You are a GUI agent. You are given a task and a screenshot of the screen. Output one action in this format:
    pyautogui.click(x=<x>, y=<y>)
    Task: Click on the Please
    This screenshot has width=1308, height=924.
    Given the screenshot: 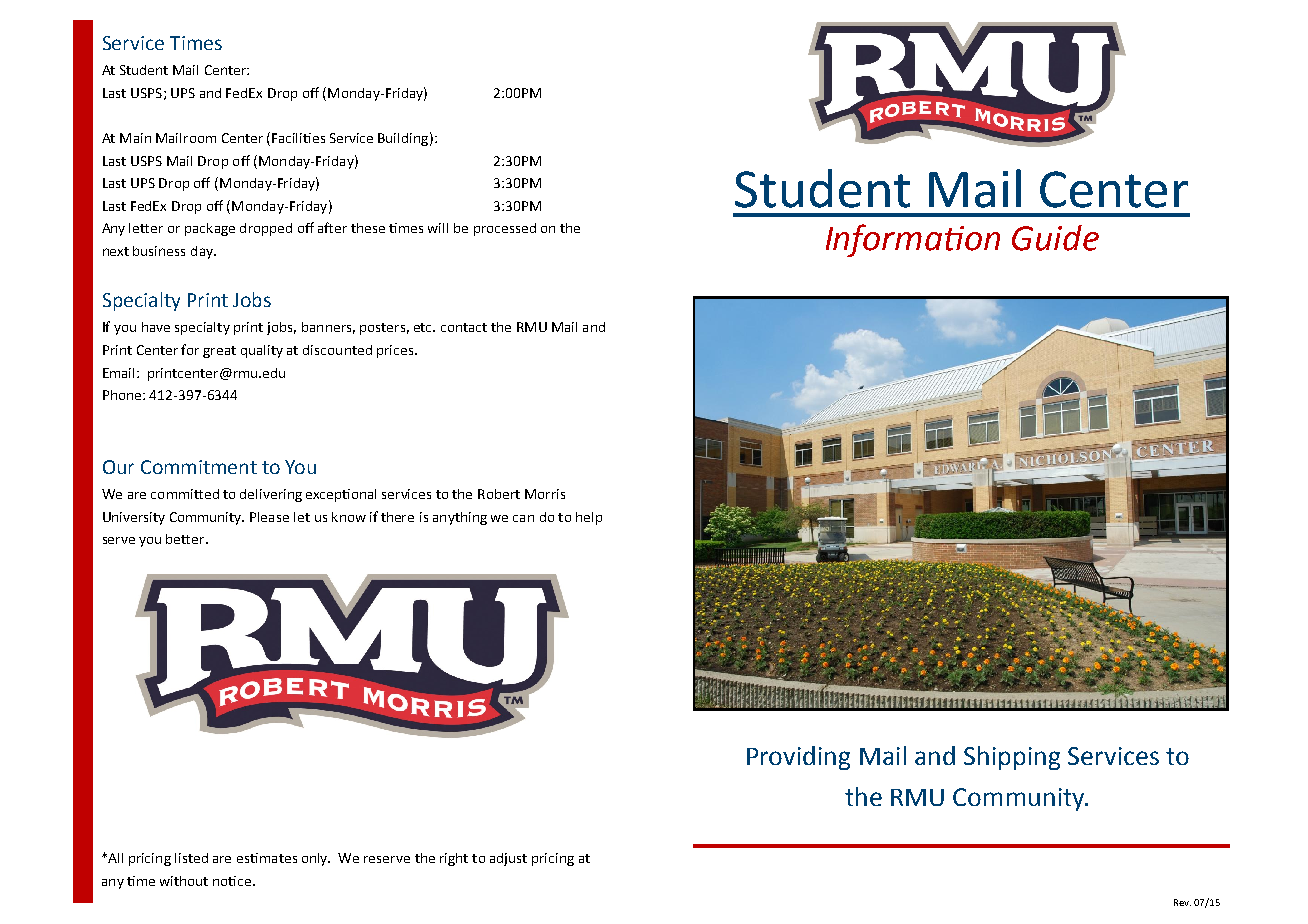 What is the action you would take?
    pyautogui.click(x=269, y=517)
